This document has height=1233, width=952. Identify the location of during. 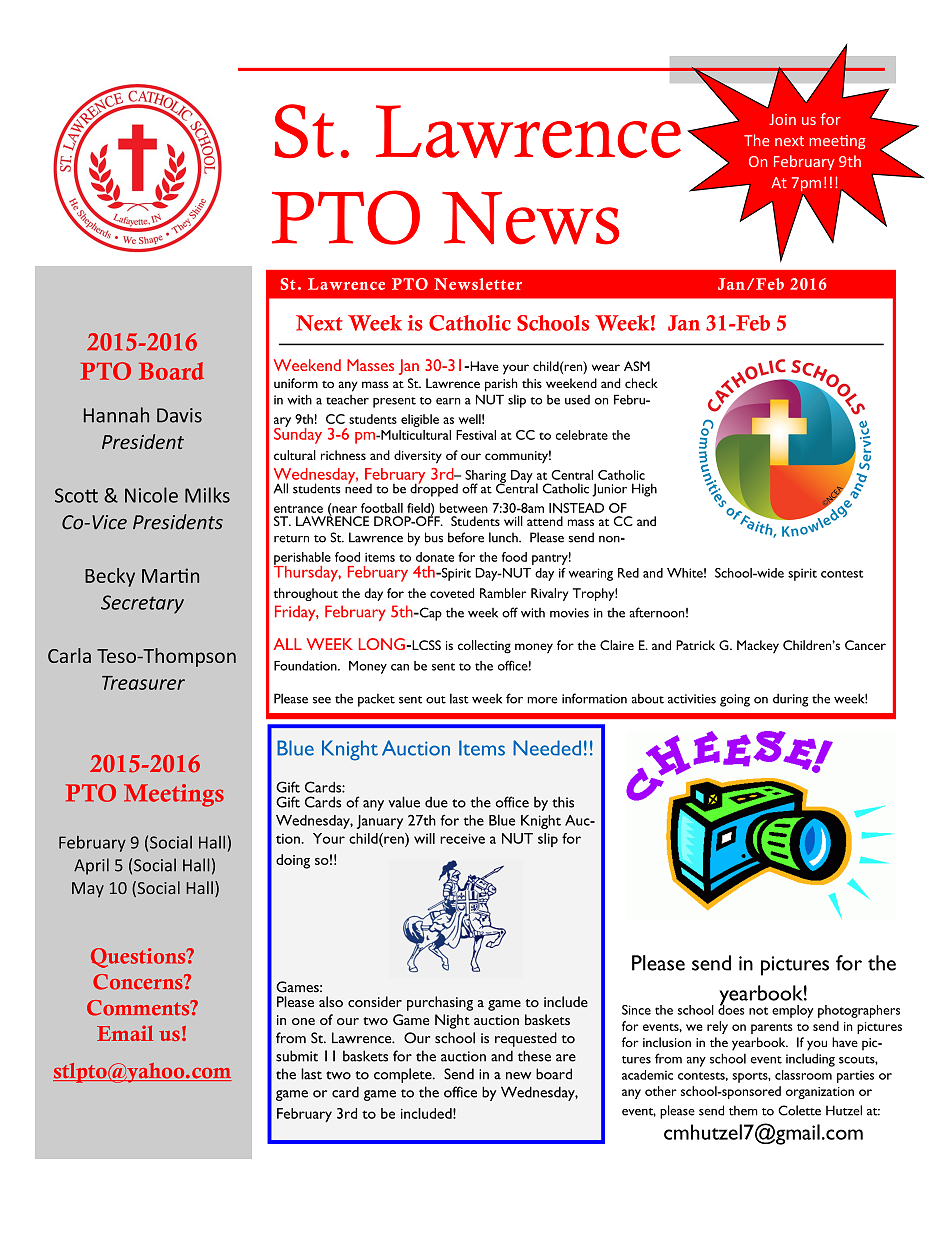
(790, 700).
